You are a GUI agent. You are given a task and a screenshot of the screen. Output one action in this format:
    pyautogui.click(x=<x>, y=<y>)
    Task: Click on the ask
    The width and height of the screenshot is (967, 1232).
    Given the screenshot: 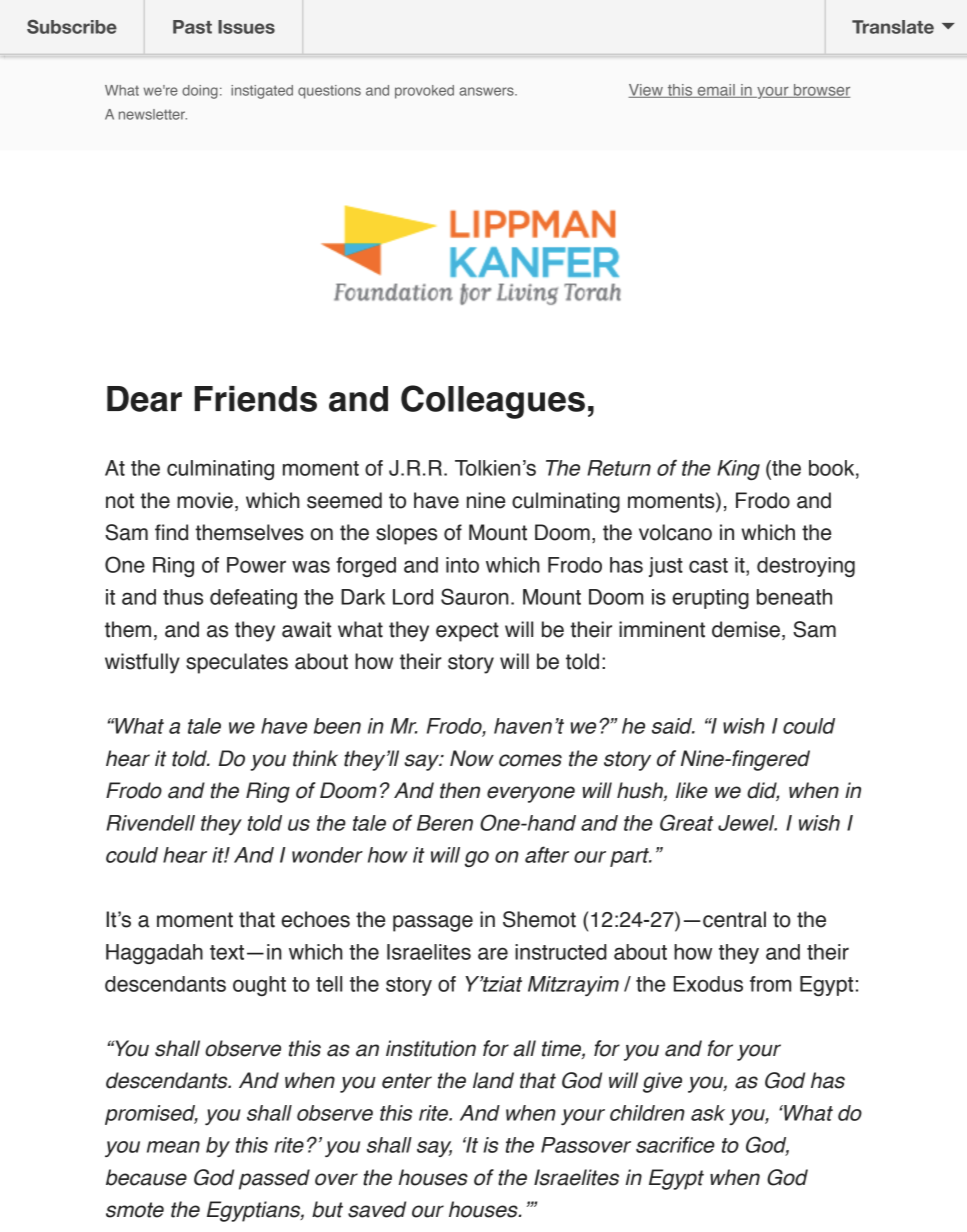 What is the action you would take?
    pyautogui.click(x=708, y=1113)
